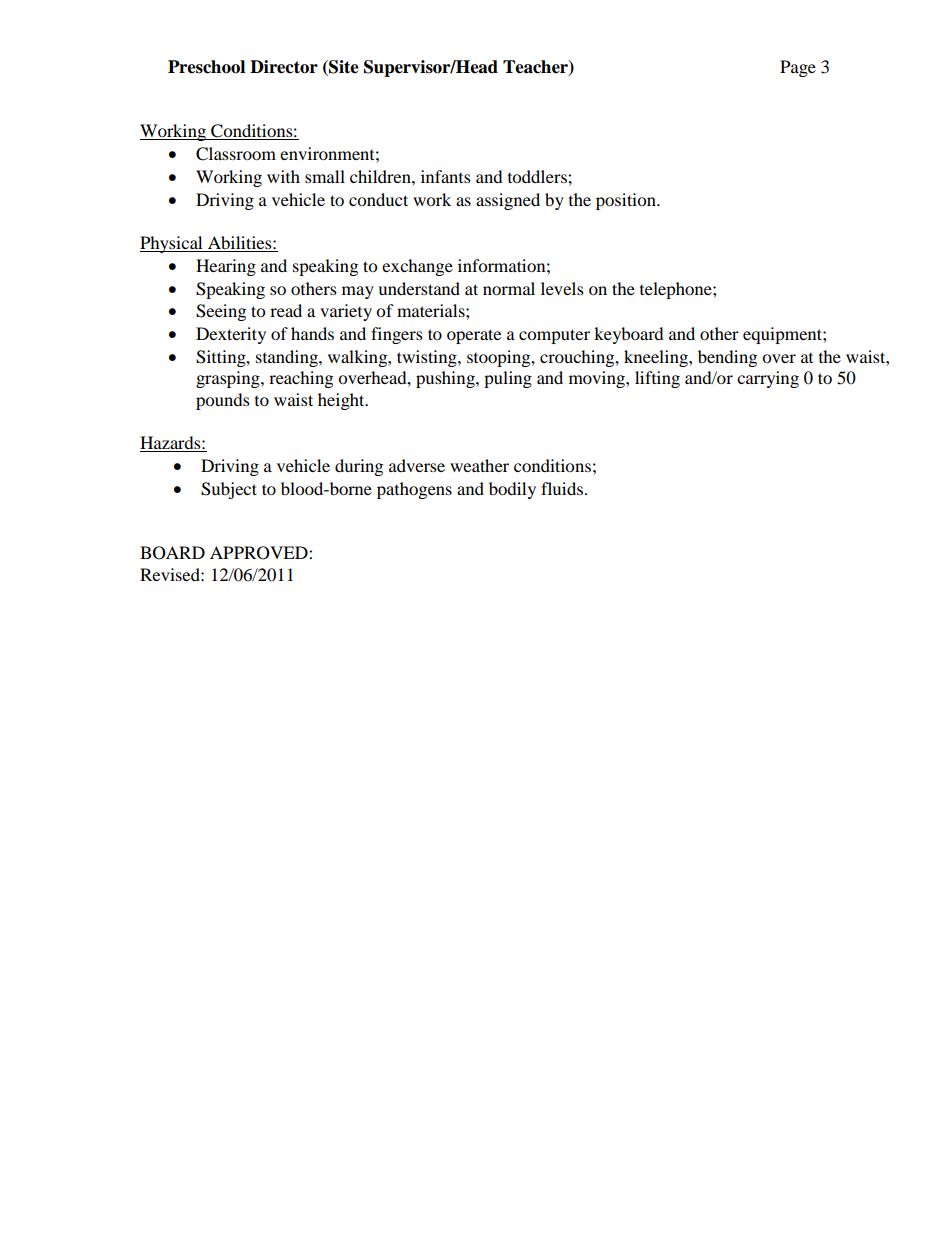 The image size is (952, 1233). I want to click on normal, so click(509, 288).
